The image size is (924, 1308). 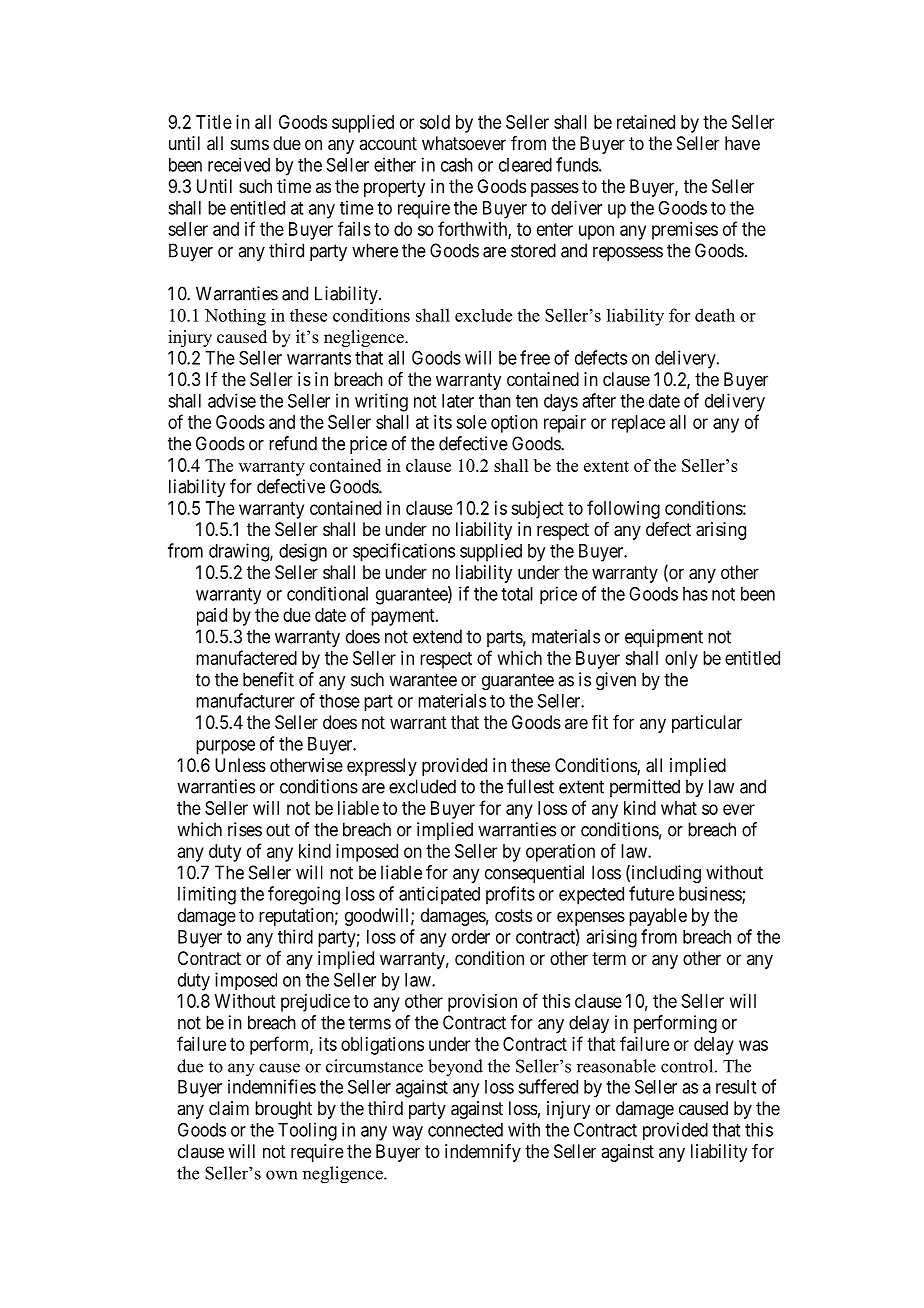 What do you see at coordinates (437, 636) in the screenshot?
I see `extend` at bounding box center [437, 636].
